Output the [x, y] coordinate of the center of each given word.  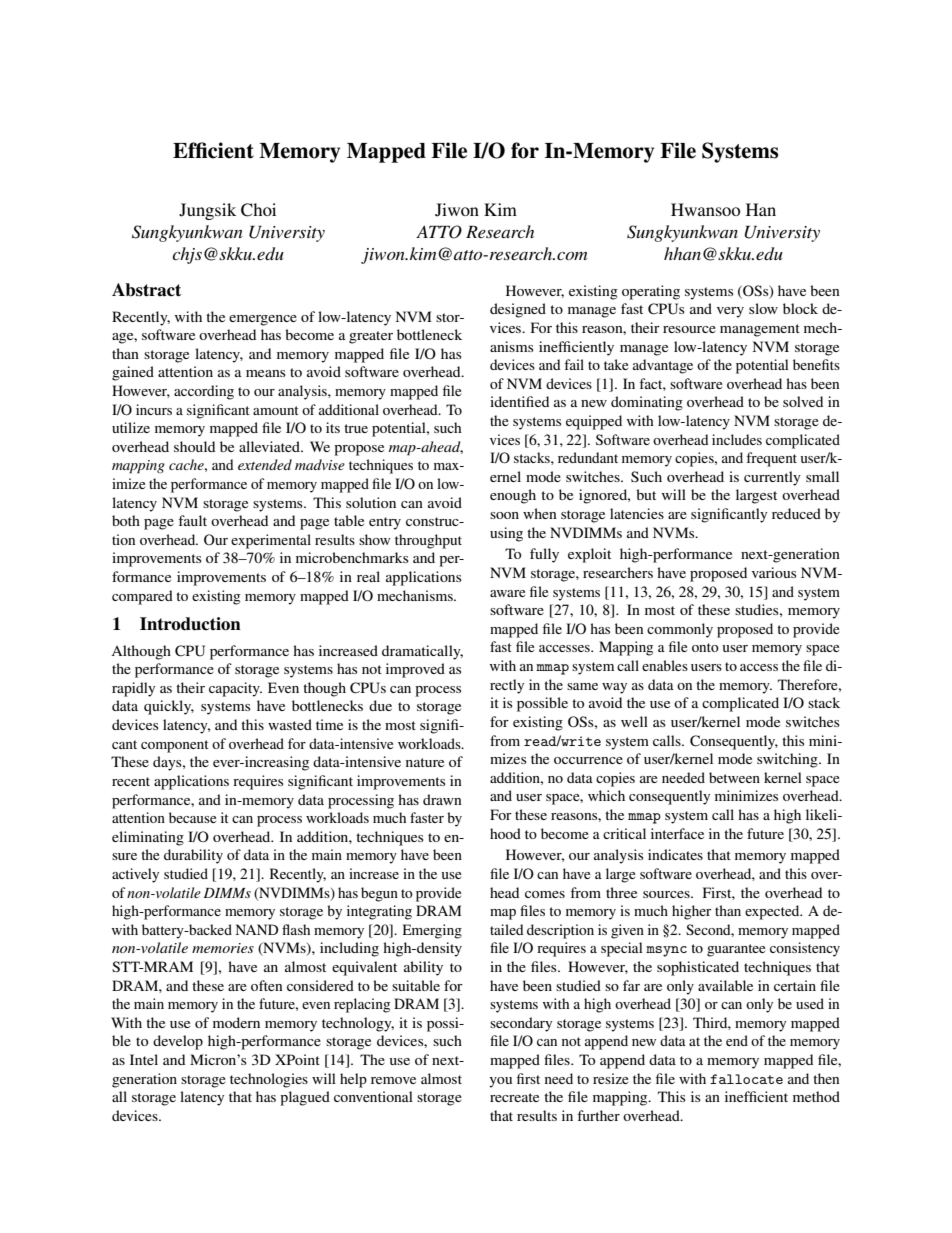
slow [763, 308]
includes [737, 439]
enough [513, 496]
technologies [269, 1080]
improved [415, 670]
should [194, 446]
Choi [258, 210]
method [816, 1096]
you [500, 1082]
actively [135, 875]
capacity [235, 689]
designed [518, 310]
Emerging [432, 931]
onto [705, 647]
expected [773, 912]
